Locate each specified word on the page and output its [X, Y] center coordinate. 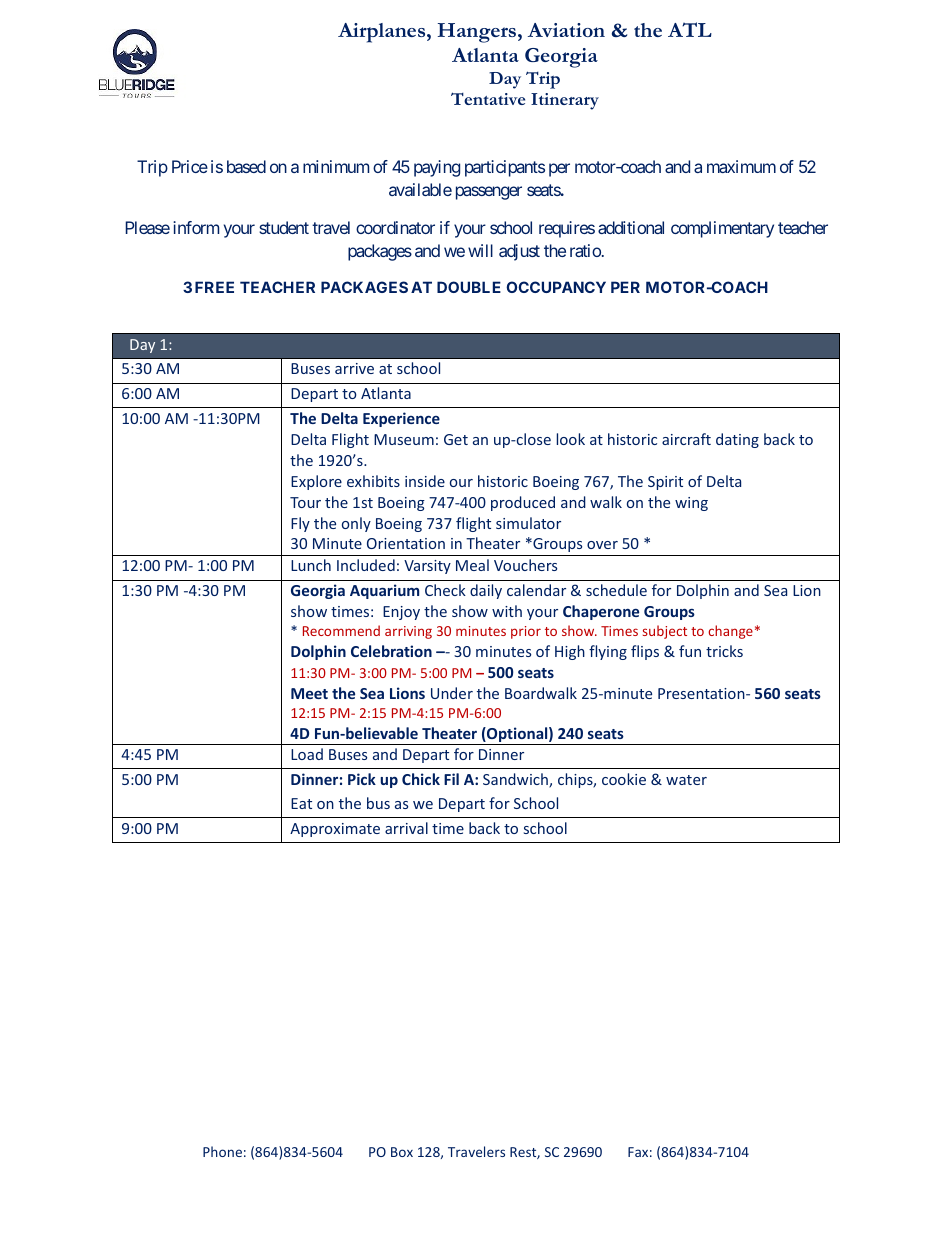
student [284, 227]
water [686, 780]
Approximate [335, 830]
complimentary [722, 229]
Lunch [311, 565]
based [246, 166]
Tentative [488, 98]
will [480, 250]
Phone [222, 1151]
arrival [406, 828]
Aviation [566, 30]
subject [665, 632]
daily [486, 591]
